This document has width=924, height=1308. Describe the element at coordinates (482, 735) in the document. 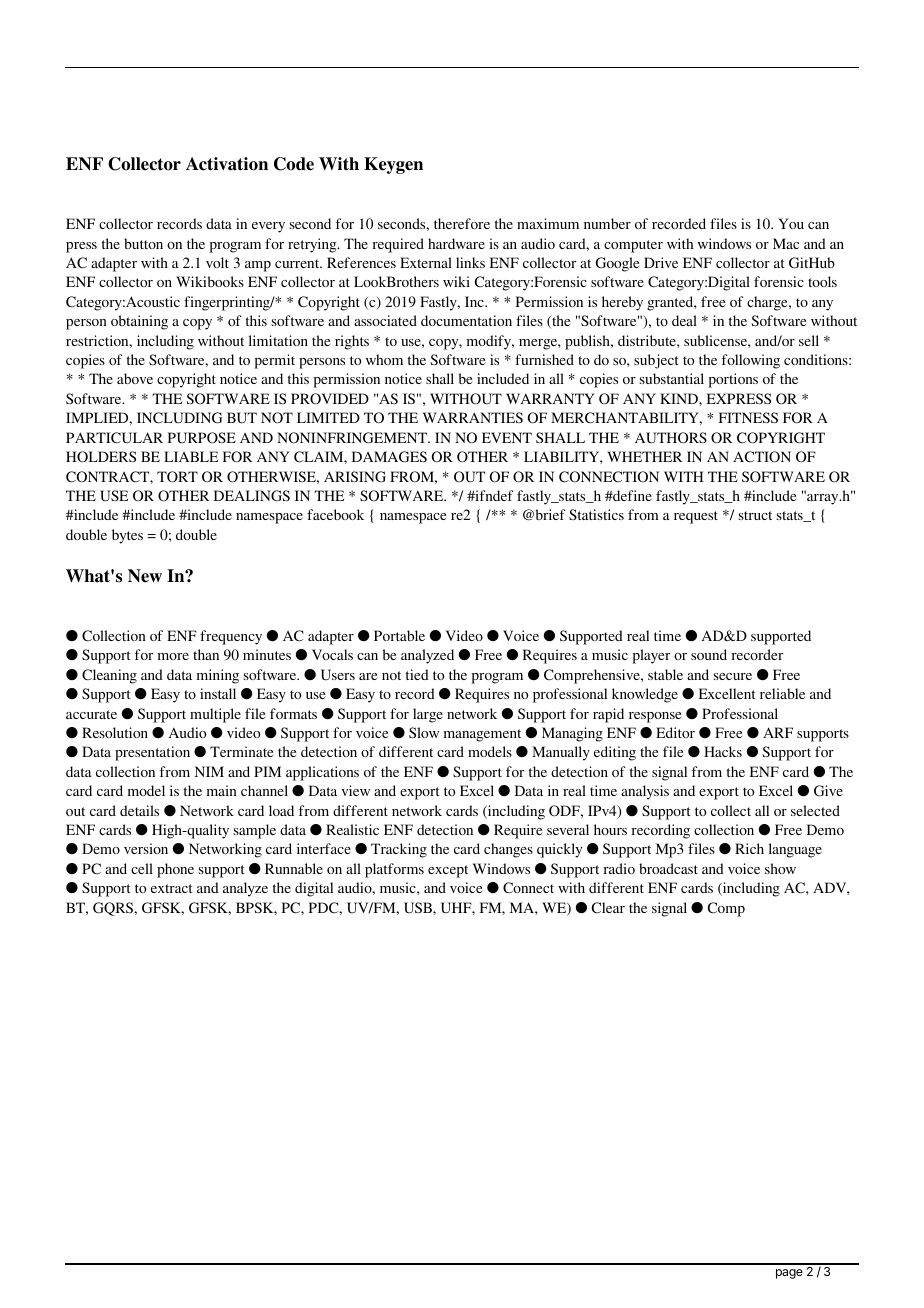

I see `management` at that location.
